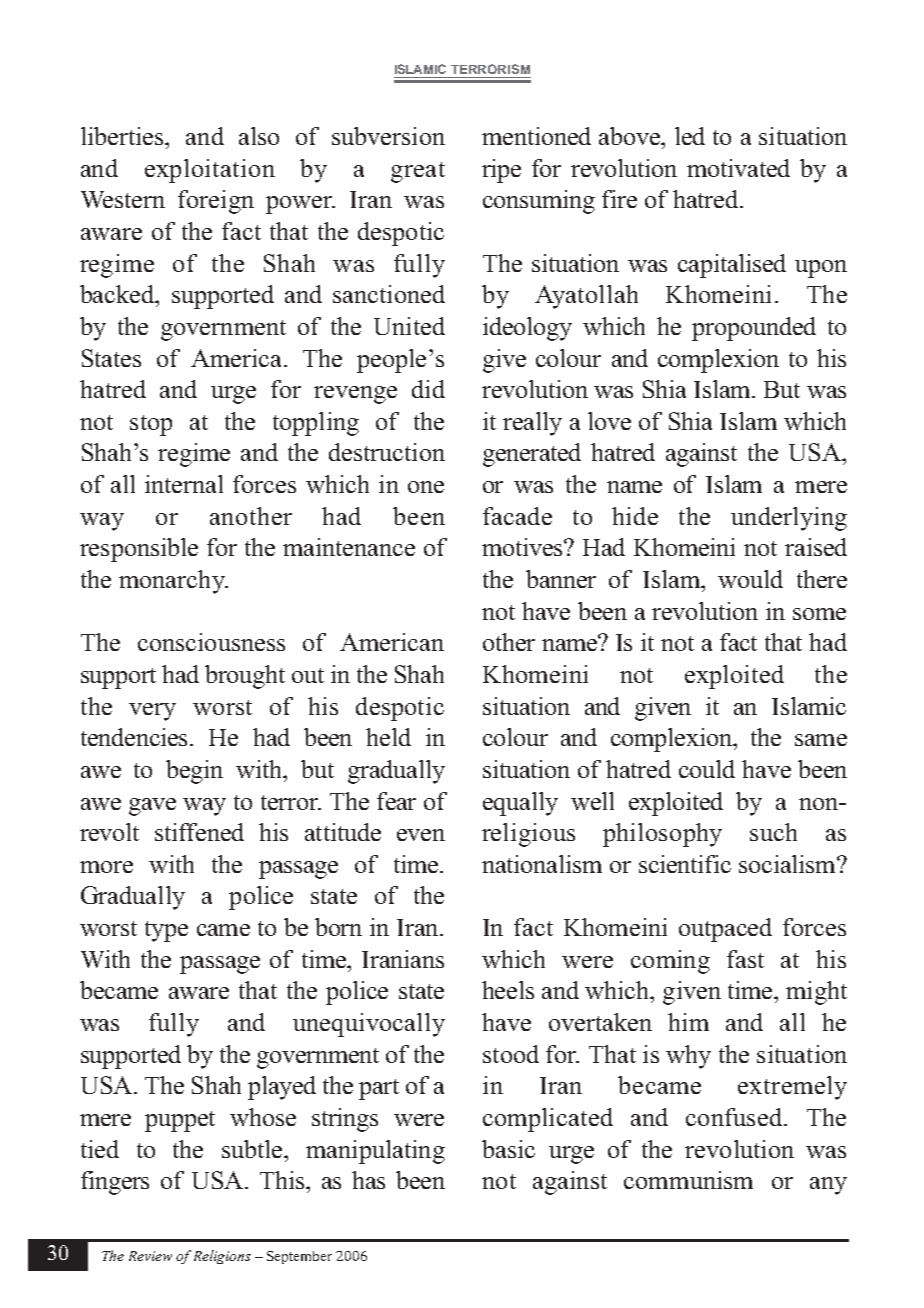  I want to click on exploitation, so click(210, 171).
